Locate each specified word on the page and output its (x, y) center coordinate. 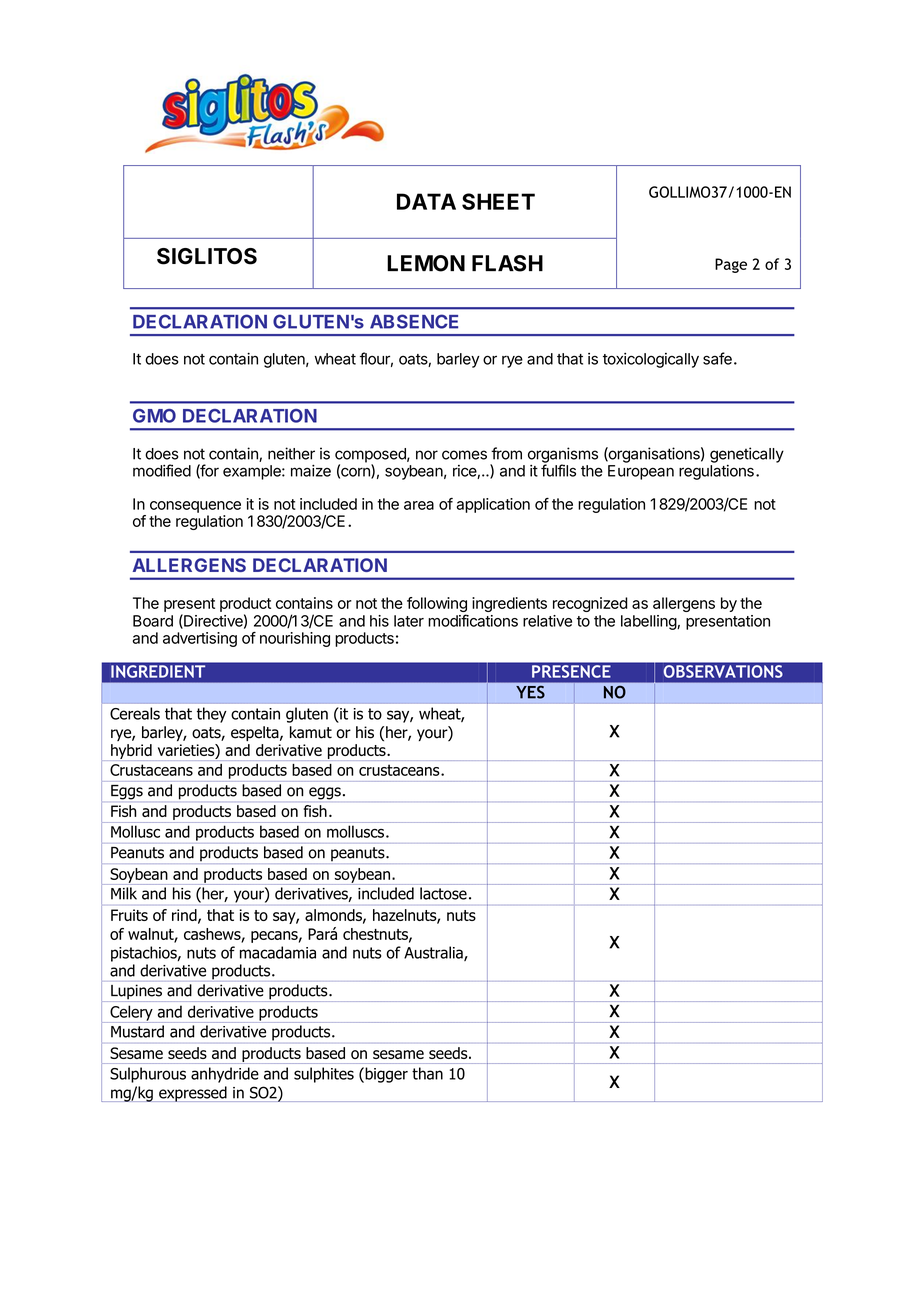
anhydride (225, 1075)
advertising (200, 639)
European (641, 472)
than (427, 1073)
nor (427, 455)
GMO (154, 416)
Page (731, 265)
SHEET (498, 201)
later (409, 621)
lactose (443, 893)
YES (531, 693)
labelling (649, 622)
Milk (124, 893)
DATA (426, 201)
